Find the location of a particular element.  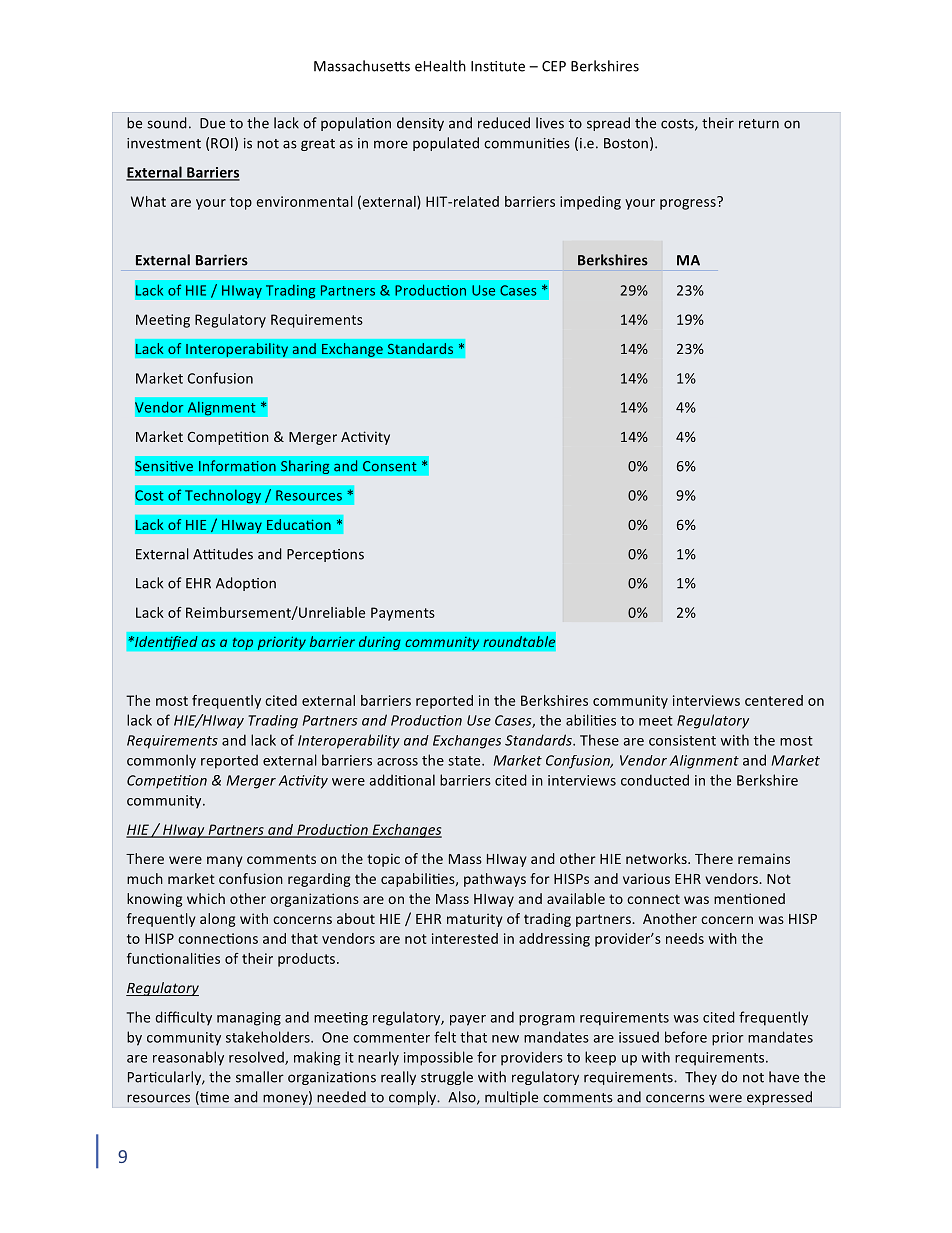

reasonably is located at coordinates (188, 1058).
